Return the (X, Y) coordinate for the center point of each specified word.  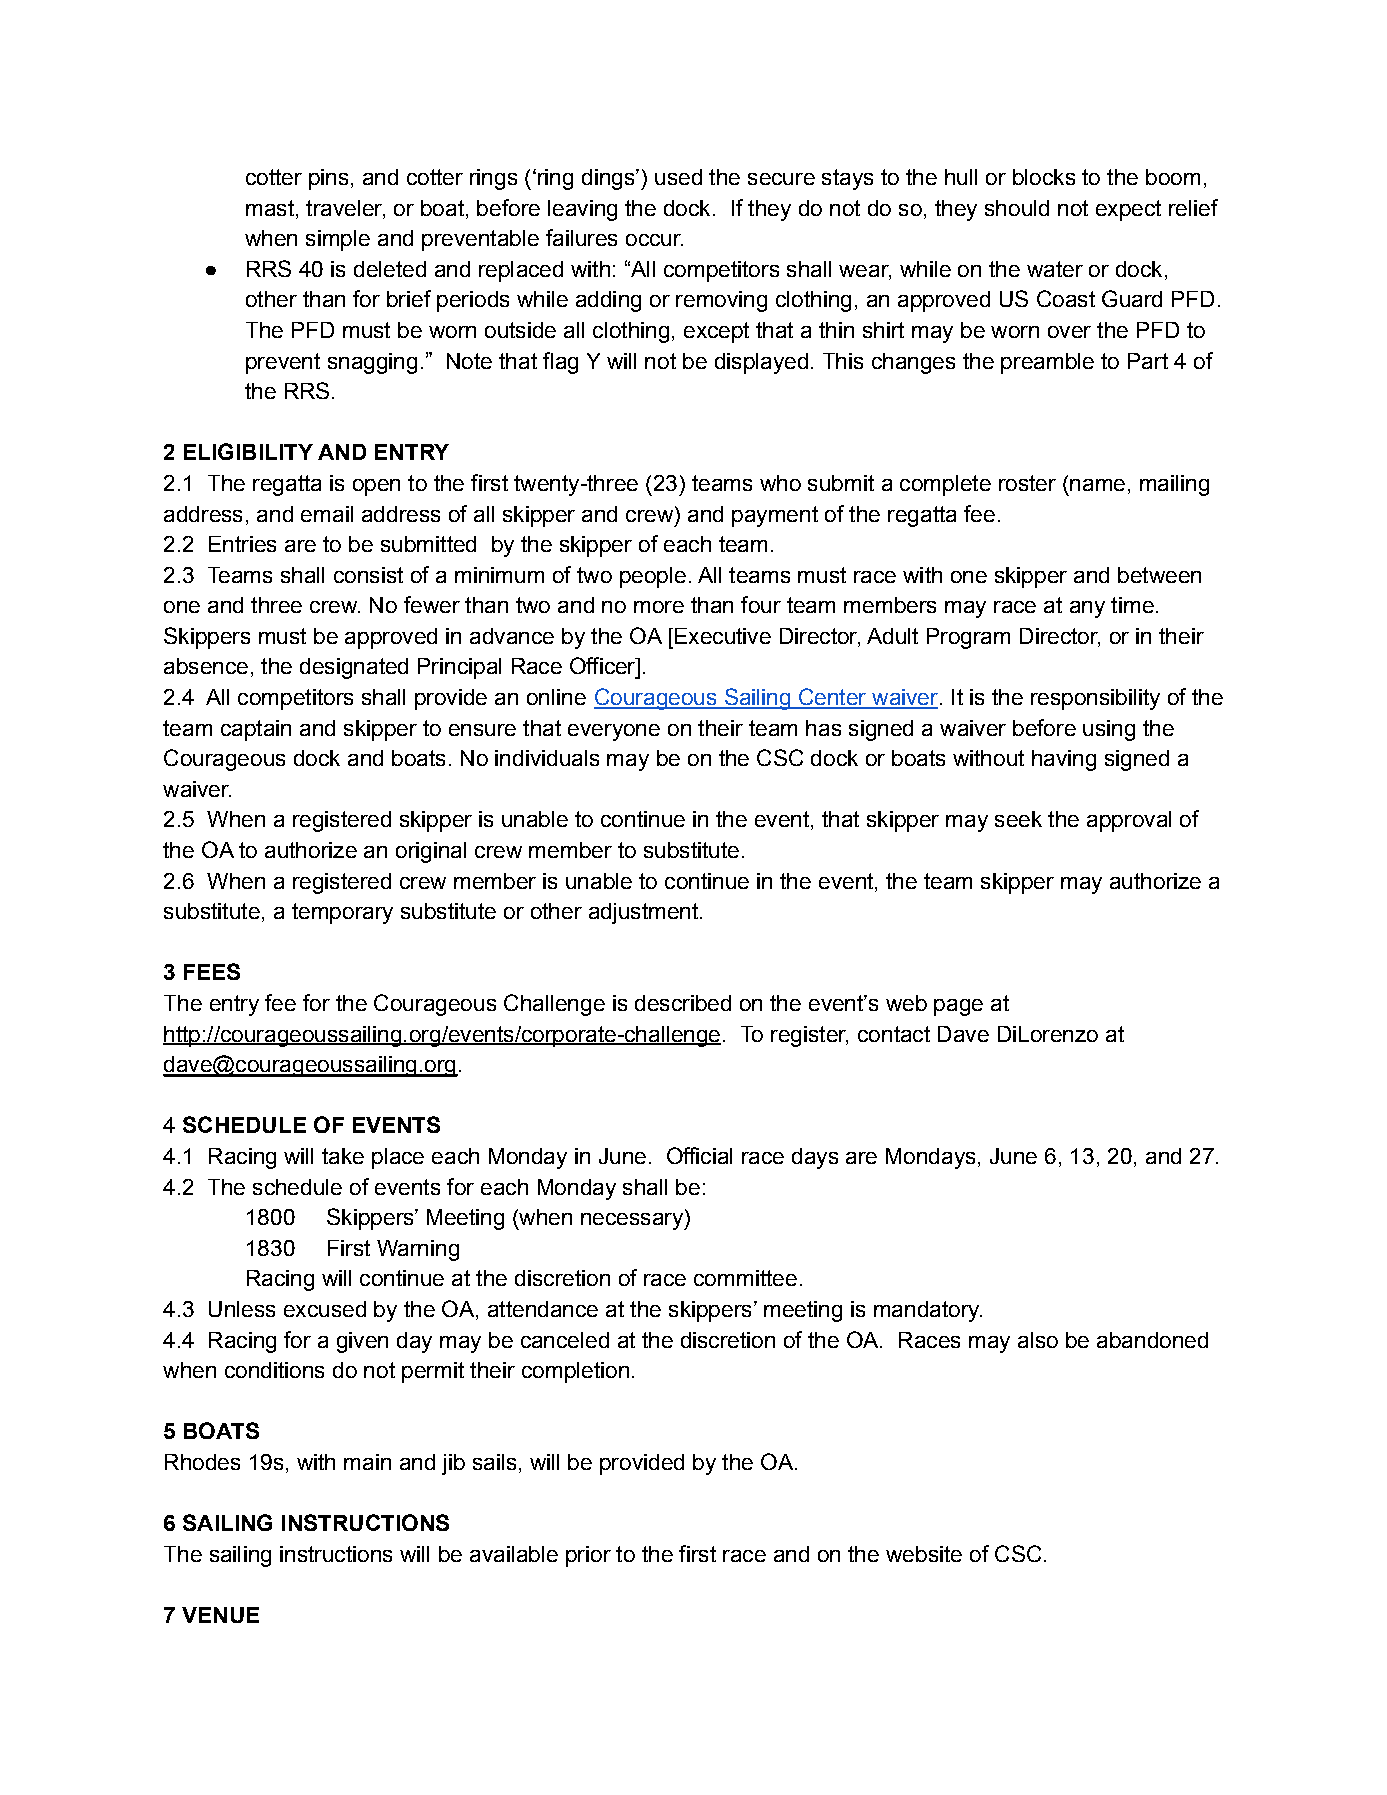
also (1038, 1340)
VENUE (220, 1615)
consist (368, 575)
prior (588, 1556)
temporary (342, 913)
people (653, 577)
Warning (418, 1250)
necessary (633, 1221)
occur (654, 240)
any (1087, 609)
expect (1128, 210)
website (924, 1554)
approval (1129, 821)
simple (338, 240)
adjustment (645, 913)
